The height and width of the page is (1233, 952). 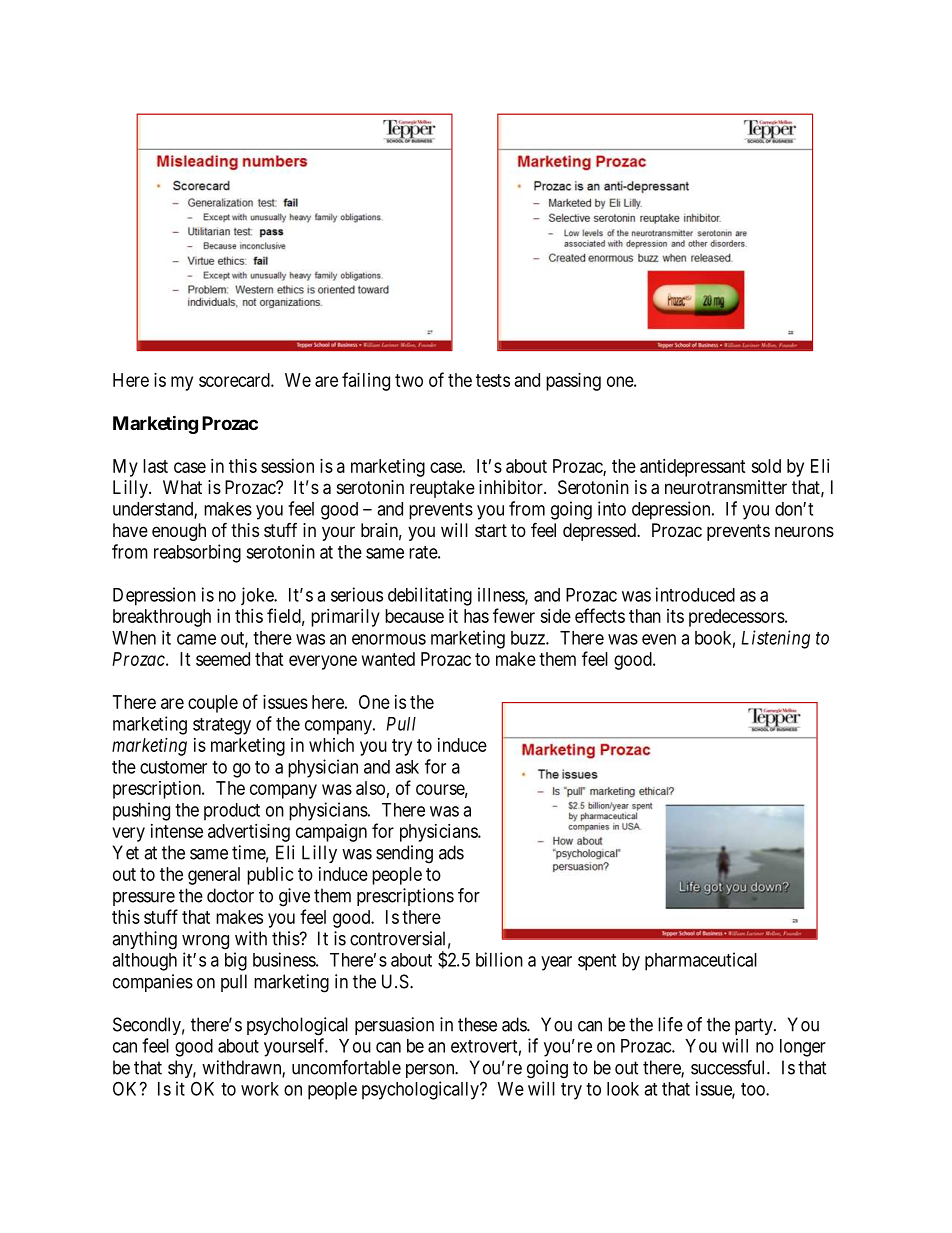 I want to click on these, so click(x=477, y=1024).
